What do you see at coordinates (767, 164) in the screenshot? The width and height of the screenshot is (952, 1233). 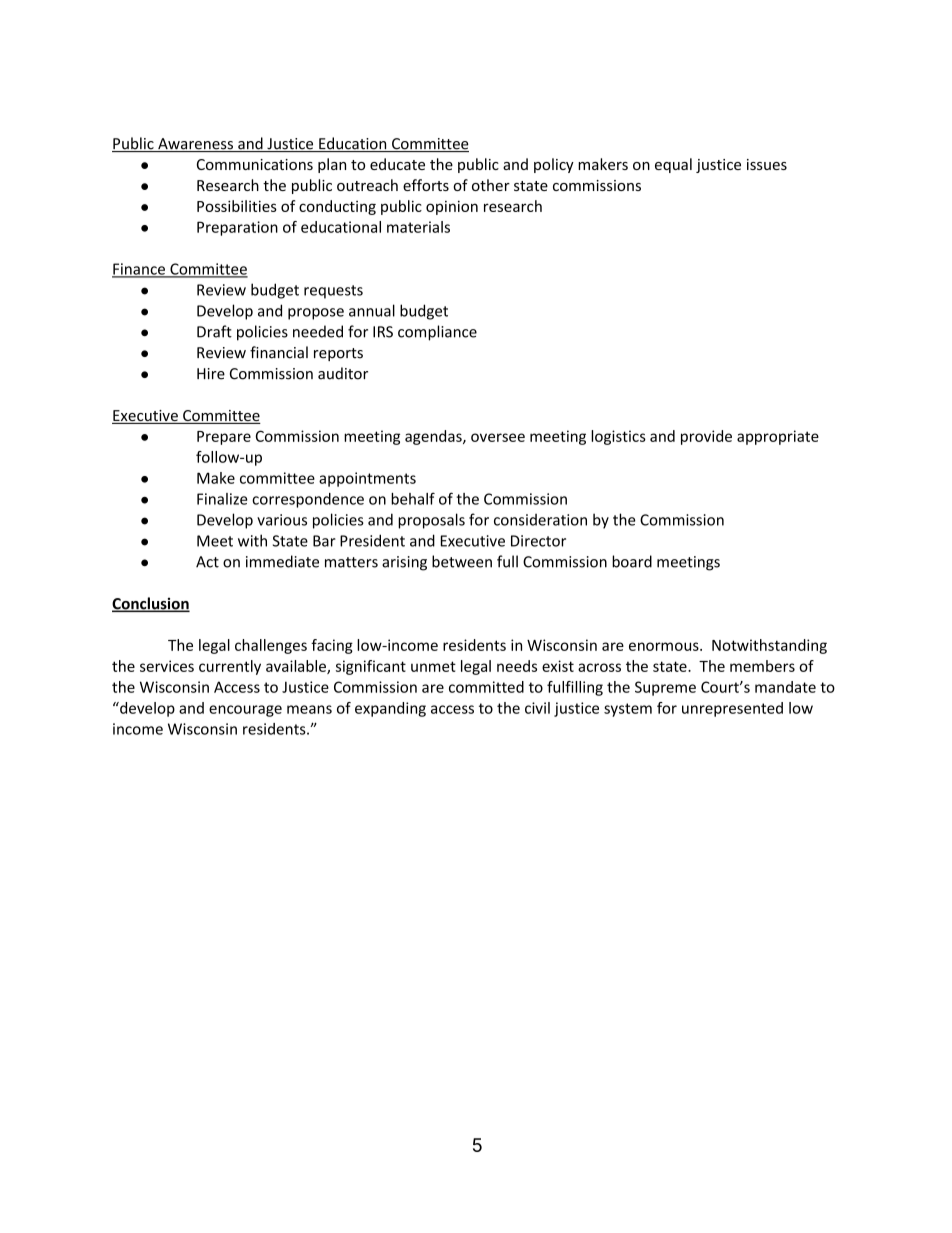 I see `issues` at bounding box center [767, 164].
